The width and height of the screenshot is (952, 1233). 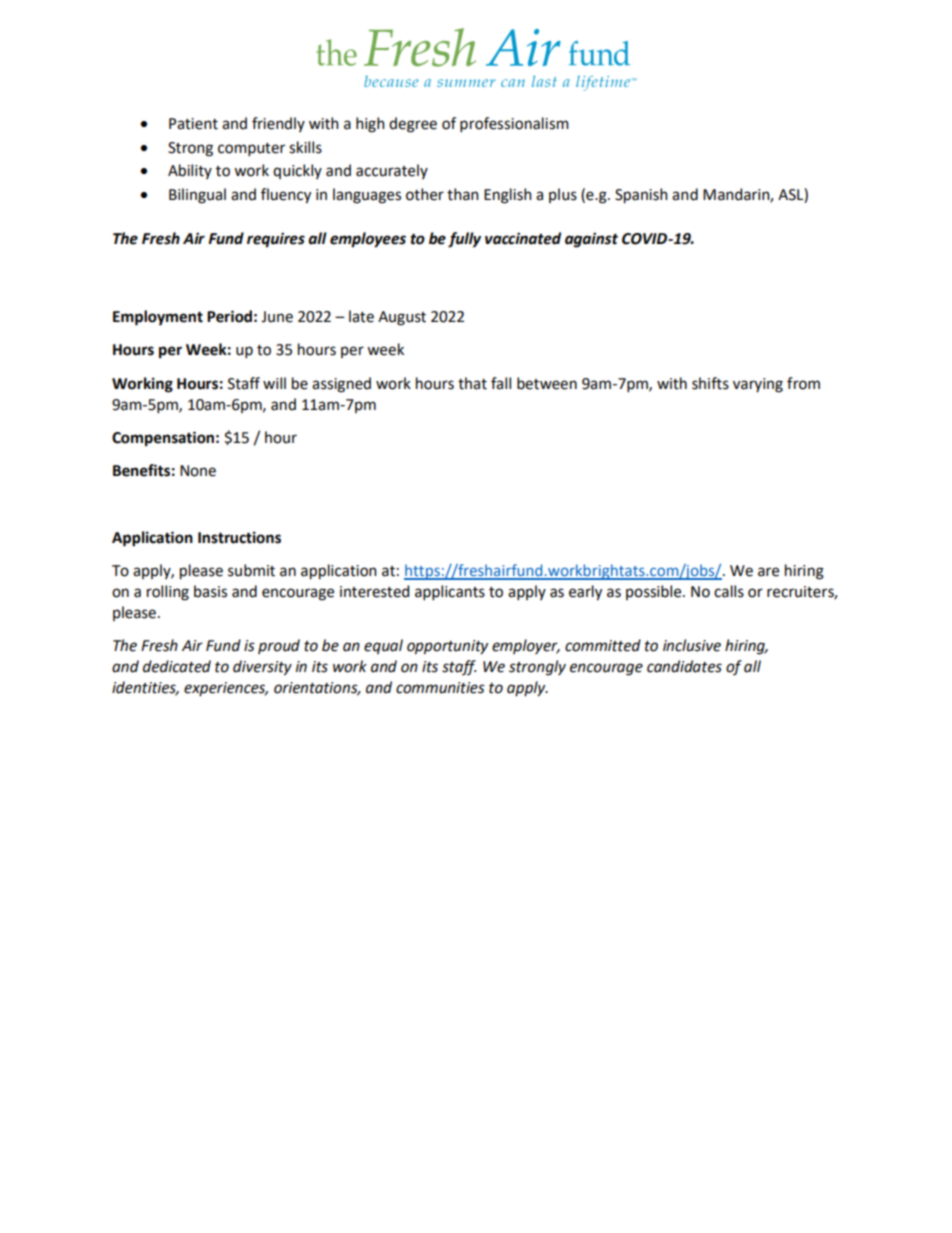 What do you see at coordinates (641, 196) in the screenshot?
I see `Spanish` at bounding box center [641, 196].
